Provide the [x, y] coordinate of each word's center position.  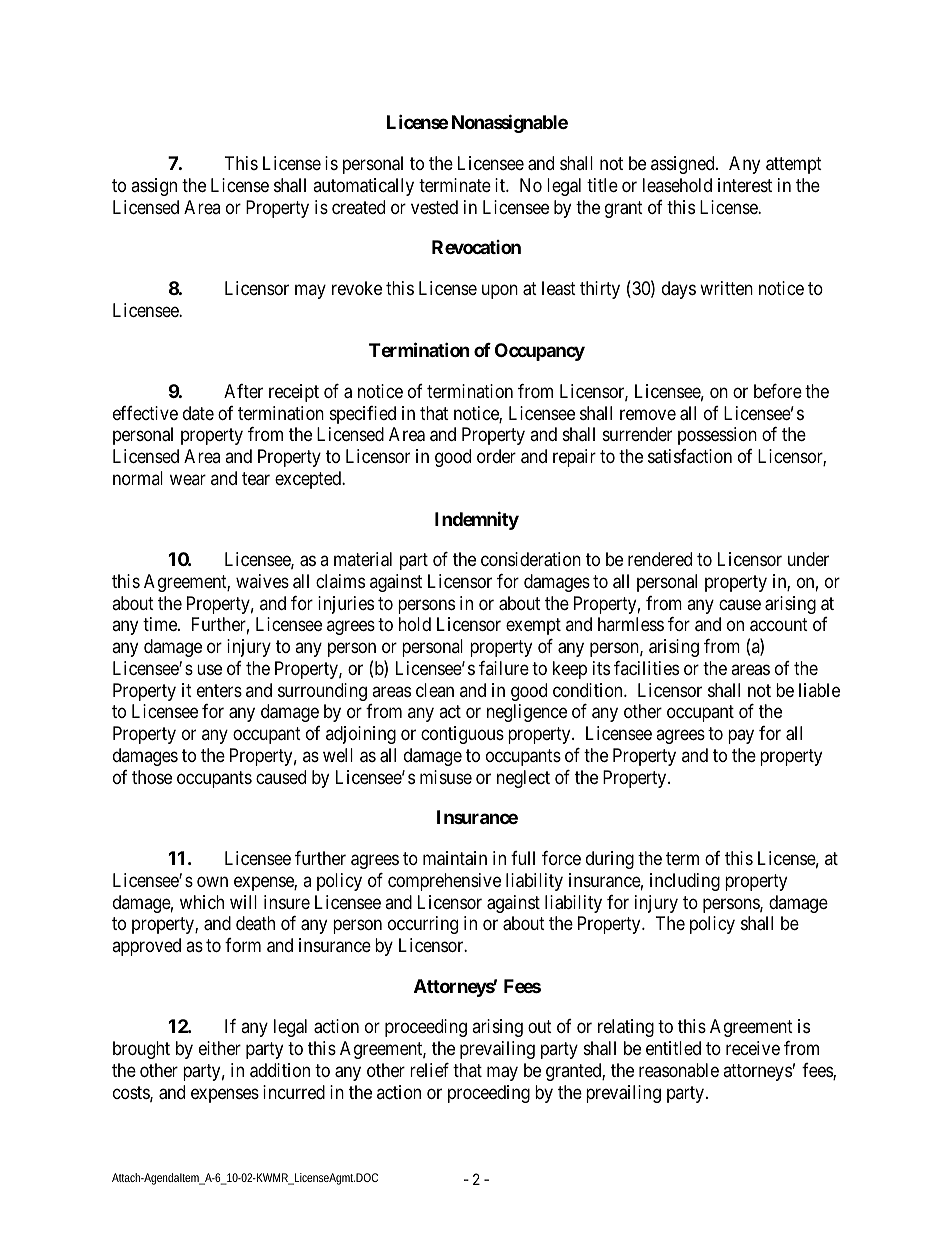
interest [745, 185]
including [685, 882]
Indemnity [477, 520]
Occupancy [540, 352]
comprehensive [444, 882]
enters [219, 690]
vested [434, 207]
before [778, 391]
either [220, 1048]
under [808, 559]
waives [262, 581]
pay [741, 737]
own [212, 881]
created [358, 207]
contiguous [462, 735]
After [243, 391]
